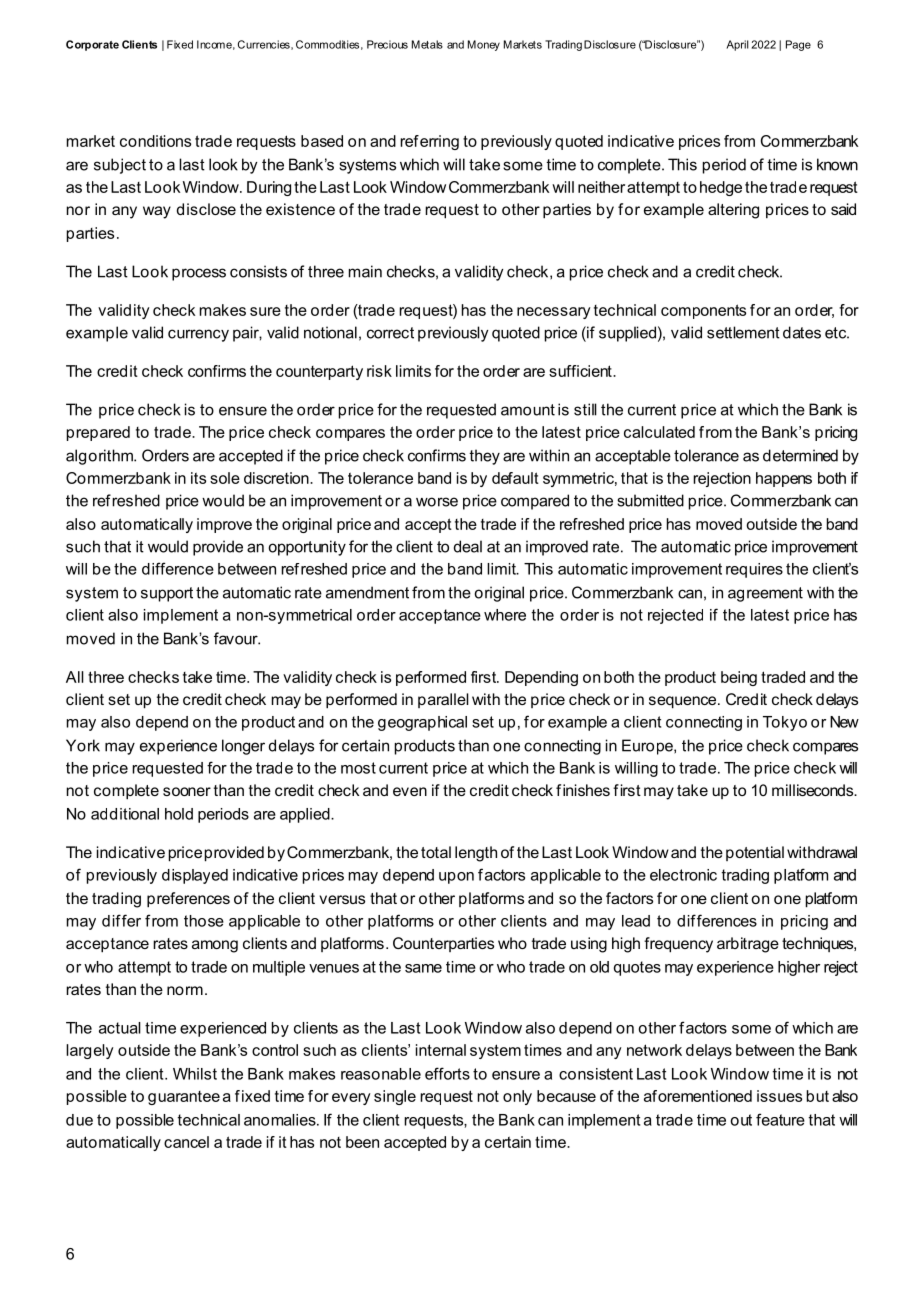 The width and height of the document is (924, 1308). Describe the element at coordinates (755, 853) in the document. I see `potential` at that location.
